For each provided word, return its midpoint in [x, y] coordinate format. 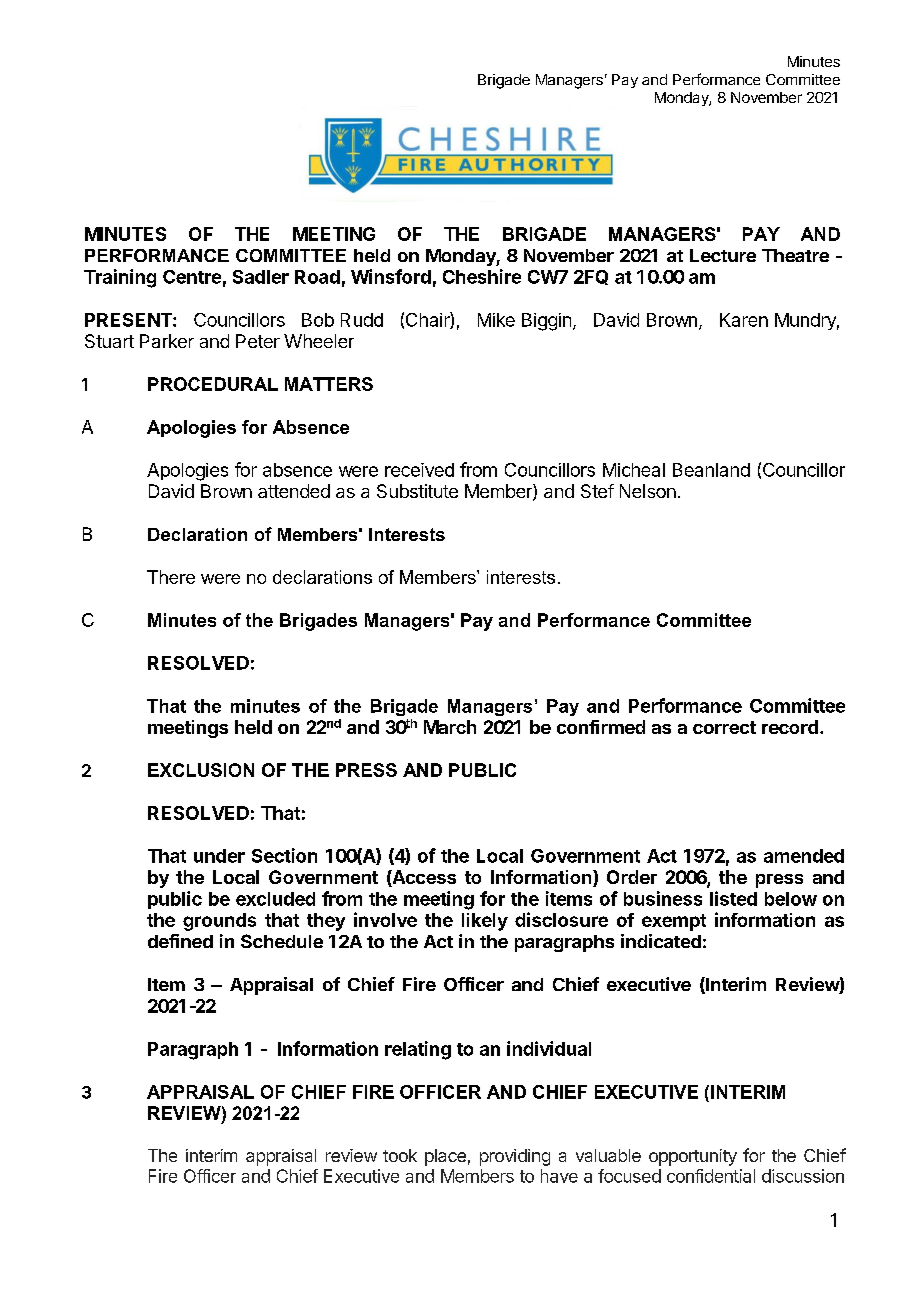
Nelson [648, 491]
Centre [192, 277]
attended [294, 491]
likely [485, 922]
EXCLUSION [201, 770]
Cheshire [482, 276]
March [450, 727]
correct [724, 727]
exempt [674, 922]
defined [180, 941]
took [400, 1155]
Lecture [723, 255]
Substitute [417, 491]
